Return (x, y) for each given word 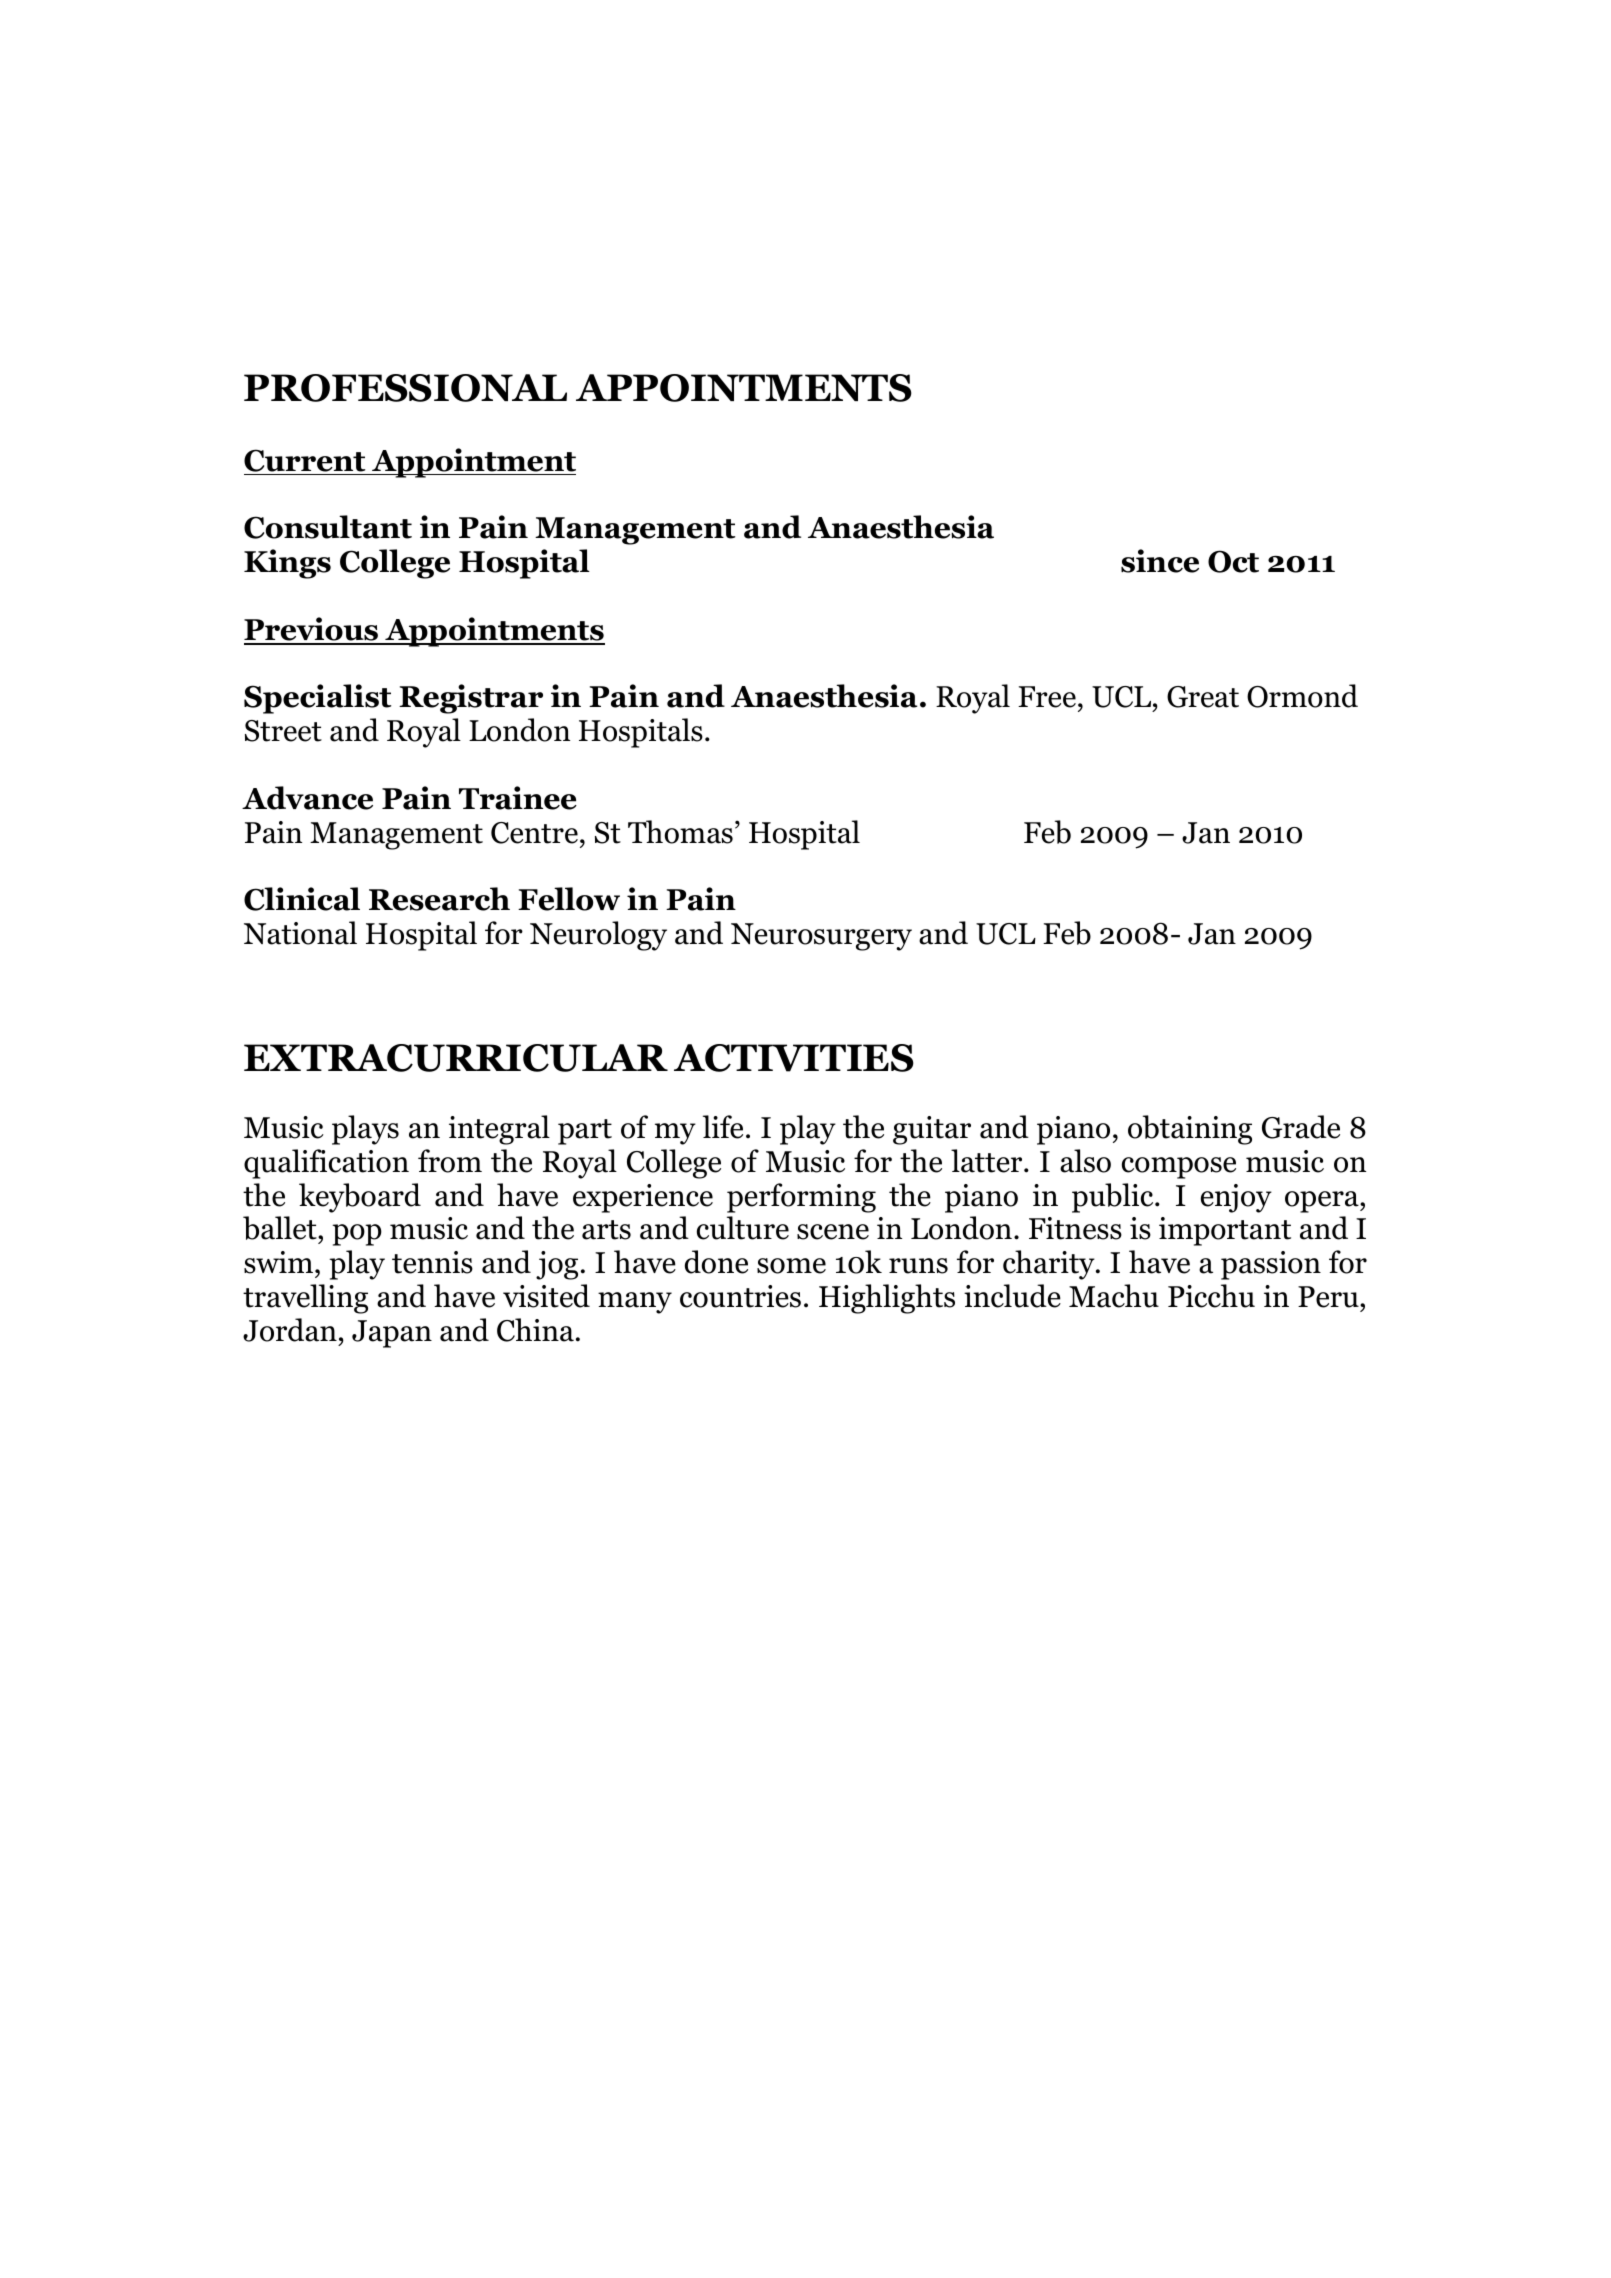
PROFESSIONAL (405, 388)
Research (439, 899)
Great (1203, 697)
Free (1047, 697)
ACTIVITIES (794, 1058)
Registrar (471, 699)
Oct (1233, 561)
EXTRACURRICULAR (456, 1058)
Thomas (680, 832)
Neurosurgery (821, 937)
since (1160, 561)
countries (740, 1296)
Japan (392, 1334)
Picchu (1211, 1296)
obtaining (1190, 1130)
